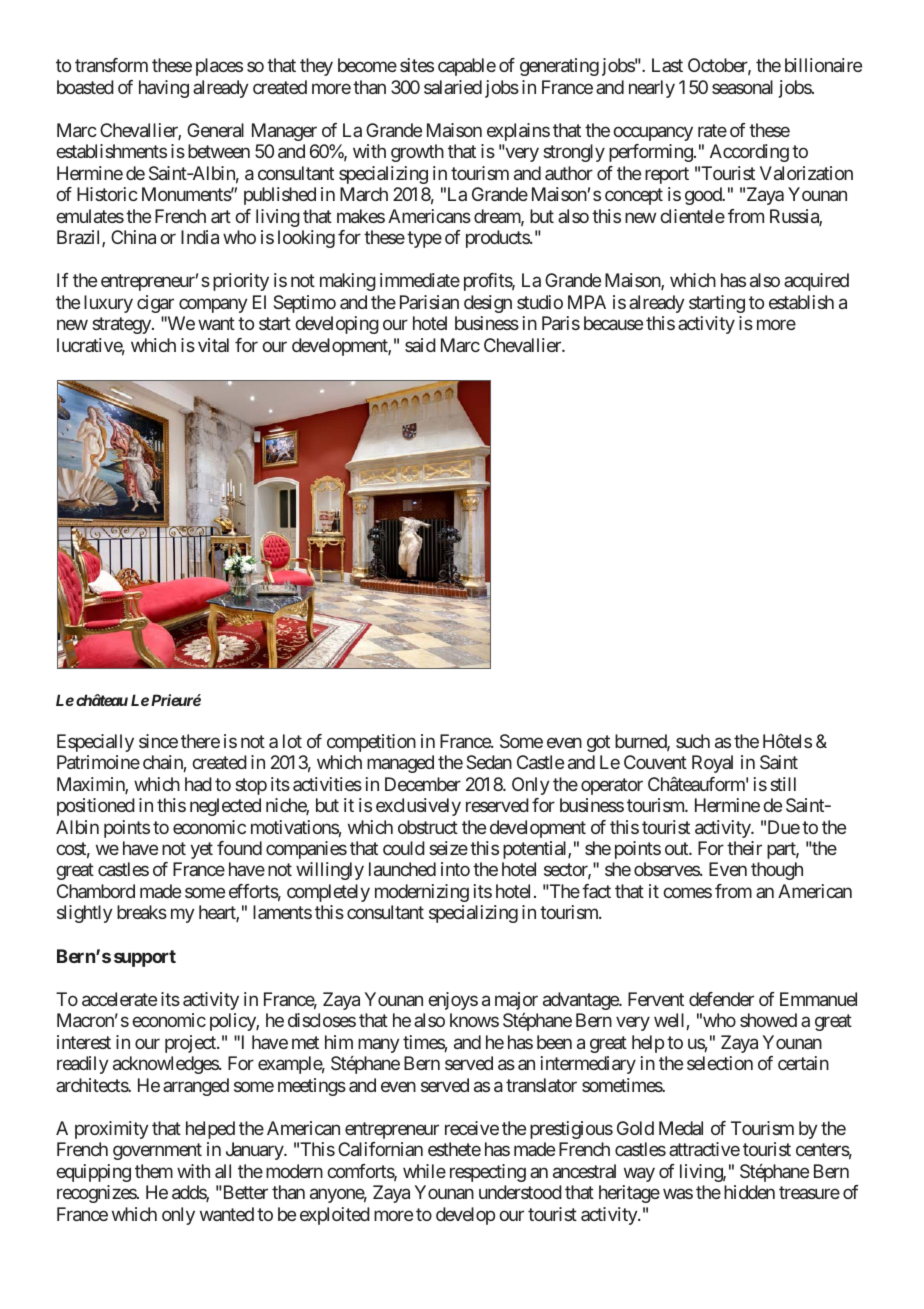 The width and height of the screenshot is (924, 1309). What do you see at coordinates (201, 850) in the screenshot?
I see `yet` at bounding box center [201, 850].
